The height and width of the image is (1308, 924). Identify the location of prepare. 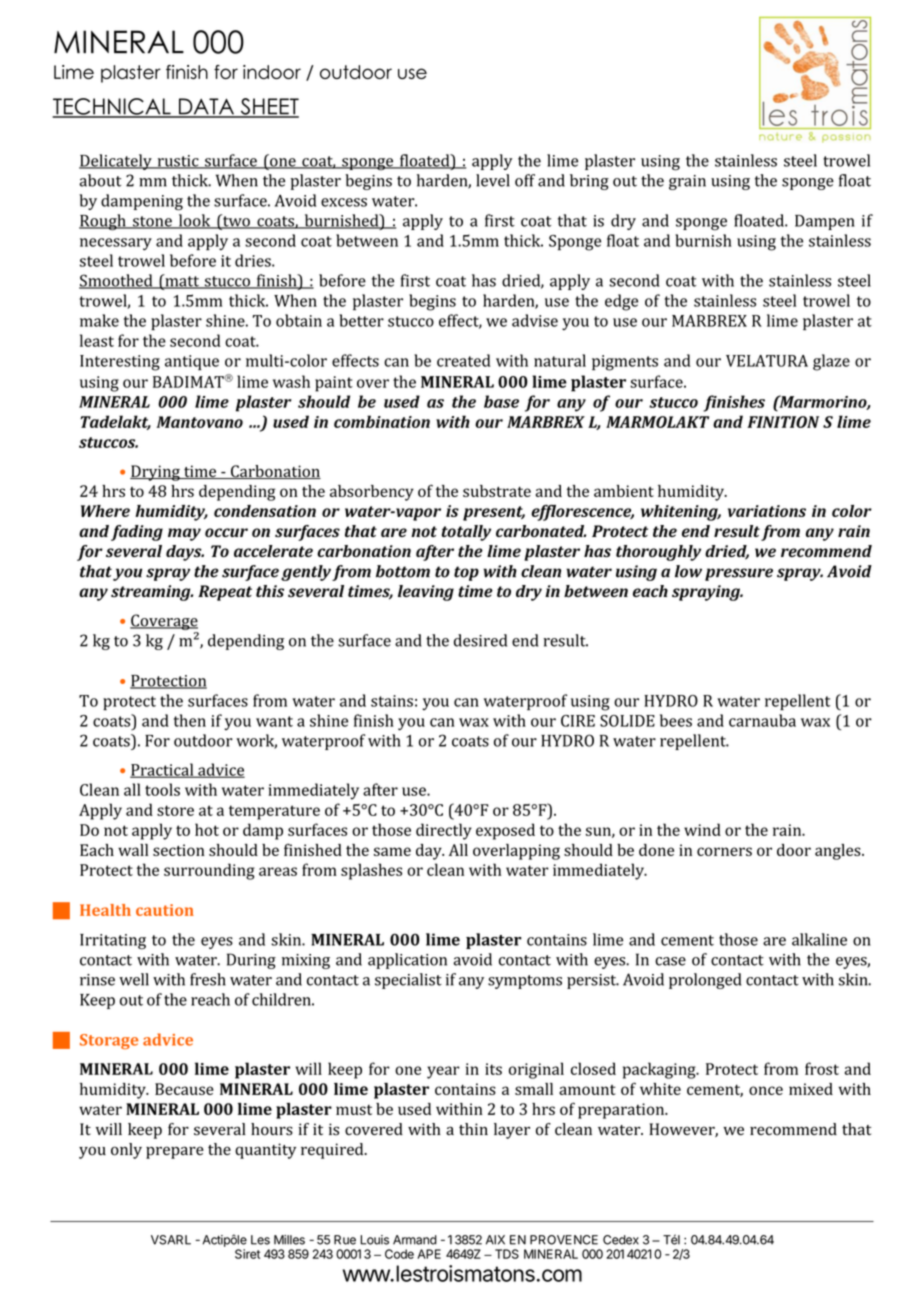
(175, 1152).
